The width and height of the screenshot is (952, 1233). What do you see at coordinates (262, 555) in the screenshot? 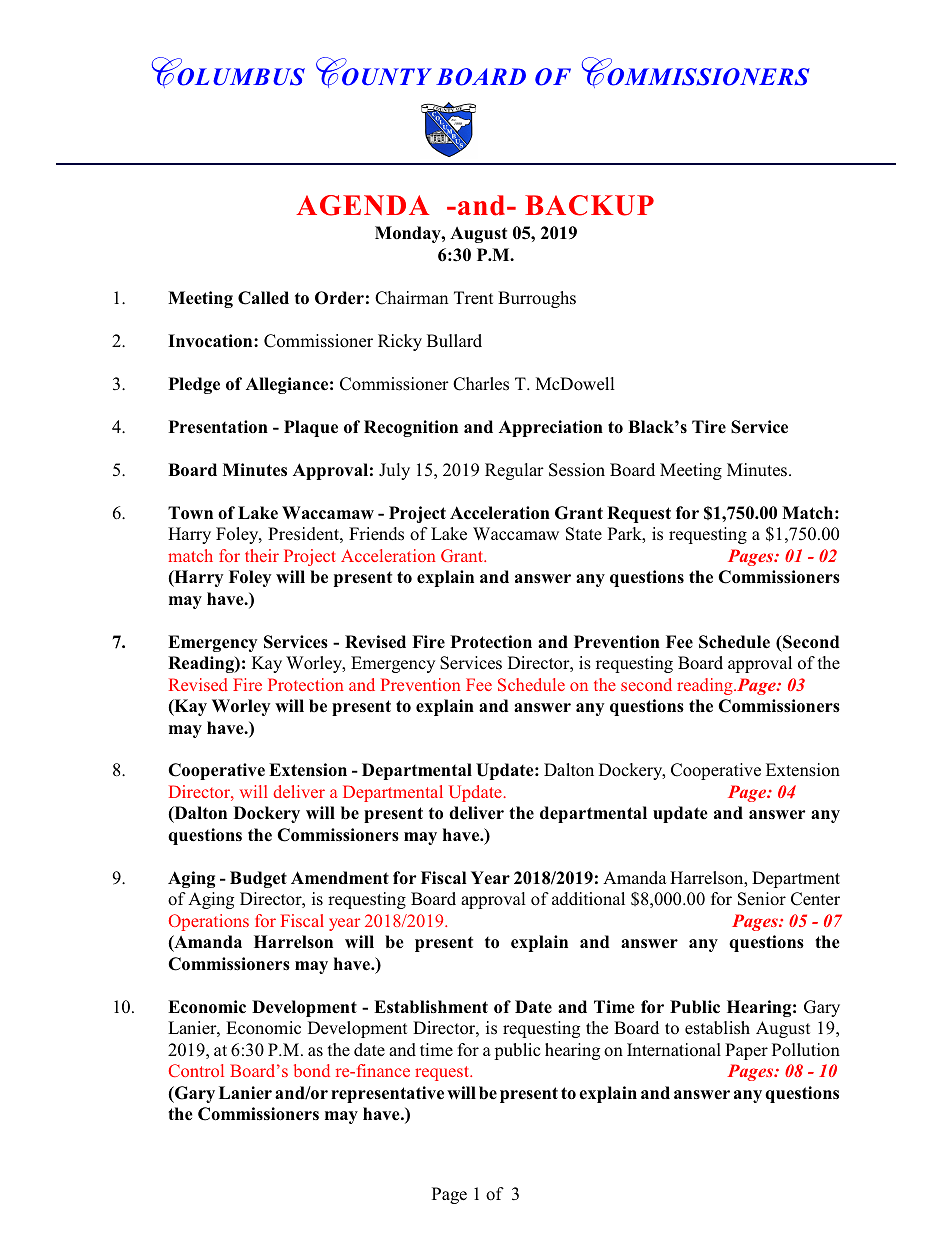
I see `their` at bounding box center [262, 555].
